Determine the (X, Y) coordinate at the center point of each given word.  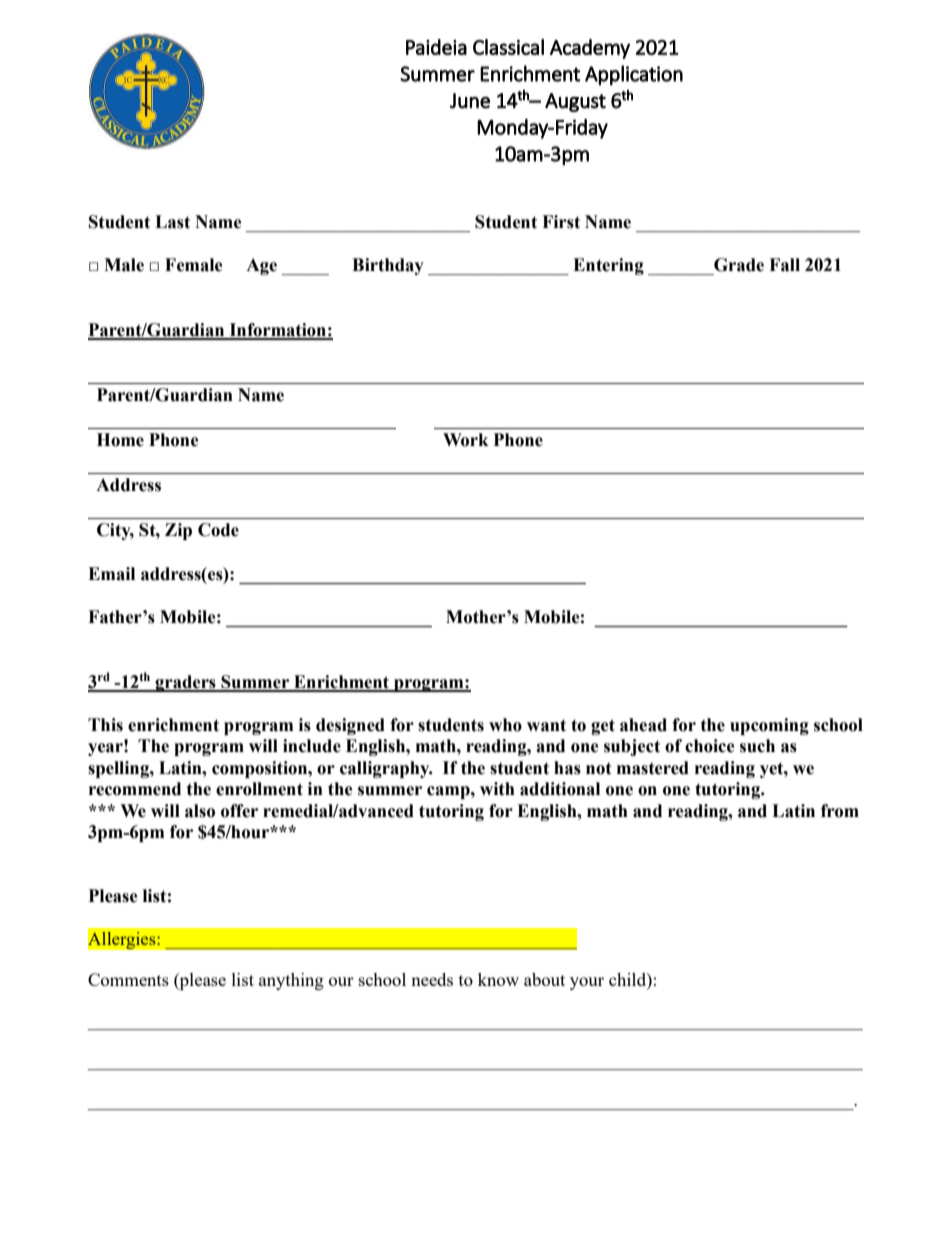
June (470, 101)
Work (466, 440)
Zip (178, 531)
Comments (128, 979)
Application (634, 75)
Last (172, 222)
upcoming (769, 726)
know (498, 979)
